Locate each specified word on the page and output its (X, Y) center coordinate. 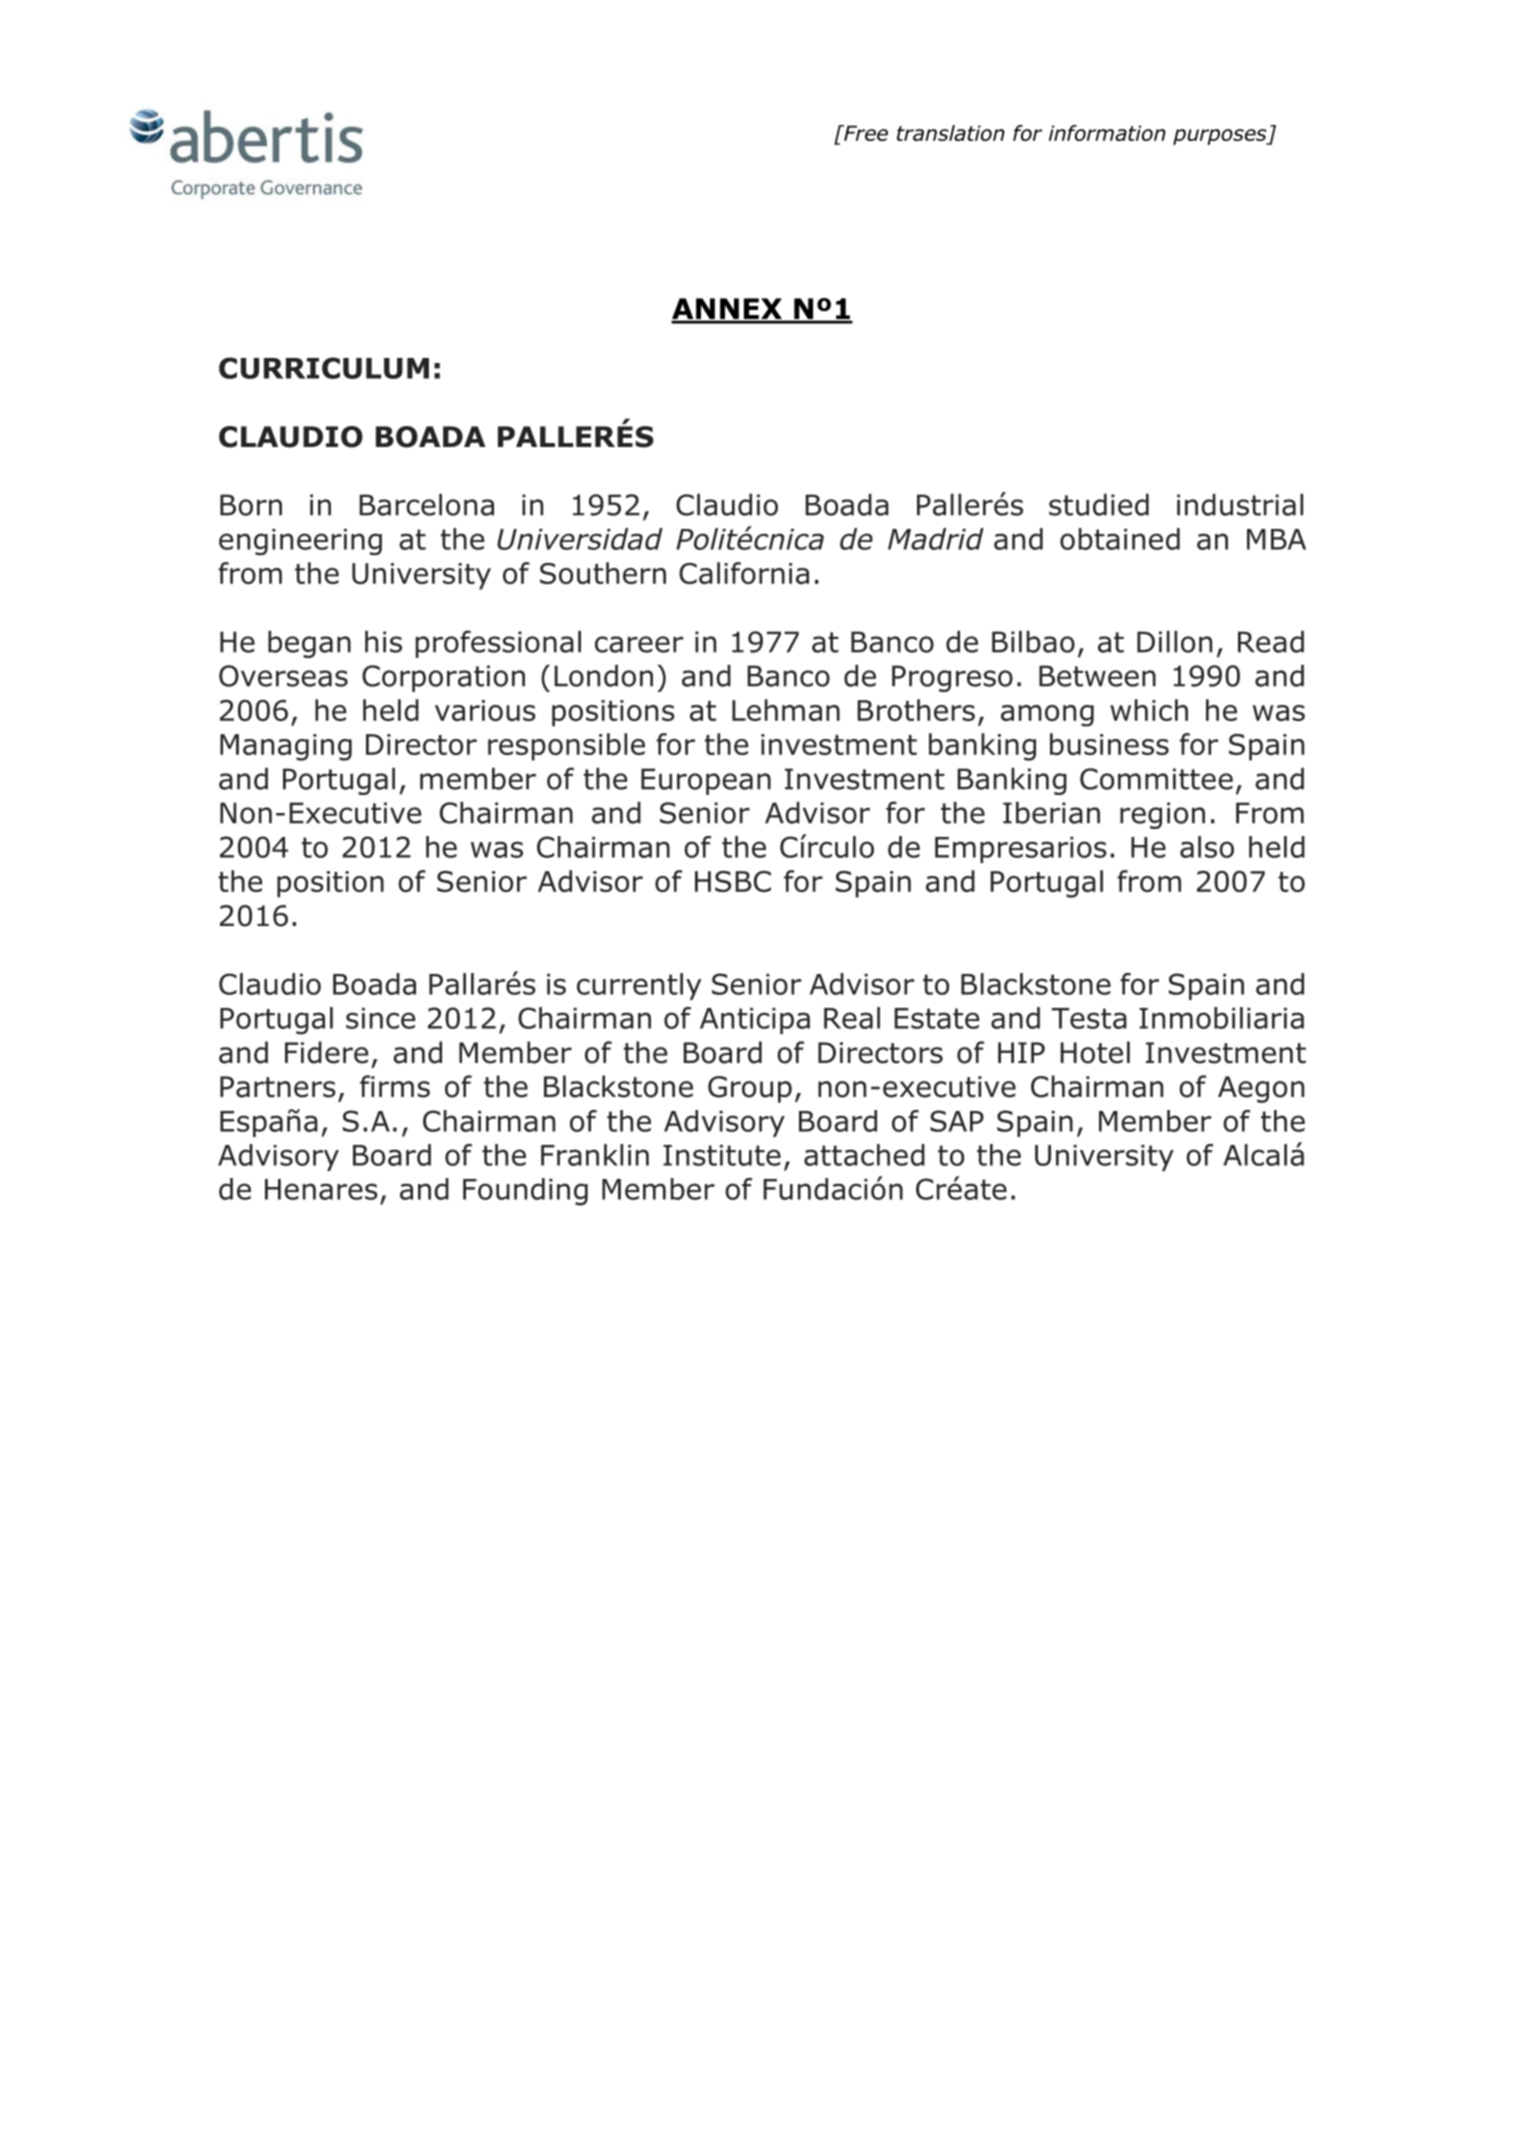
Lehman (786, 710)
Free (865, 133)
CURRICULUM (324, 368)
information (1107, 133)
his (383, 642)
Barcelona (426, 505)
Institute (722, 1155)
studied (1099, 505)
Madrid (936, 539)
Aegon (1261, 1089)
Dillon (1174, 642)
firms (395, 1086)
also (1207, 847)
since (380, 1018)
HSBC (733, 881)
